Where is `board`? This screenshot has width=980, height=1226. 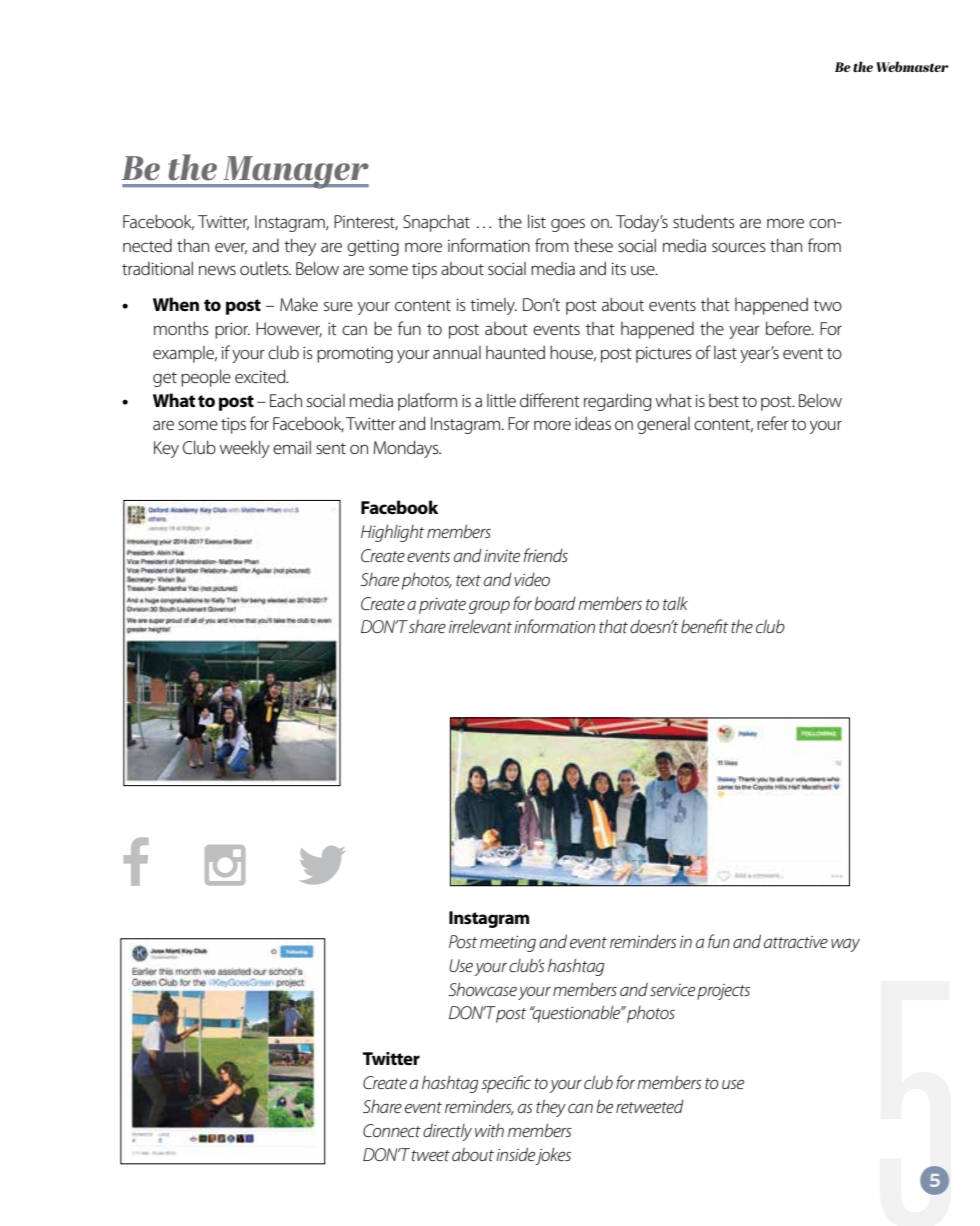 board is located at coordinates (555, 603).
